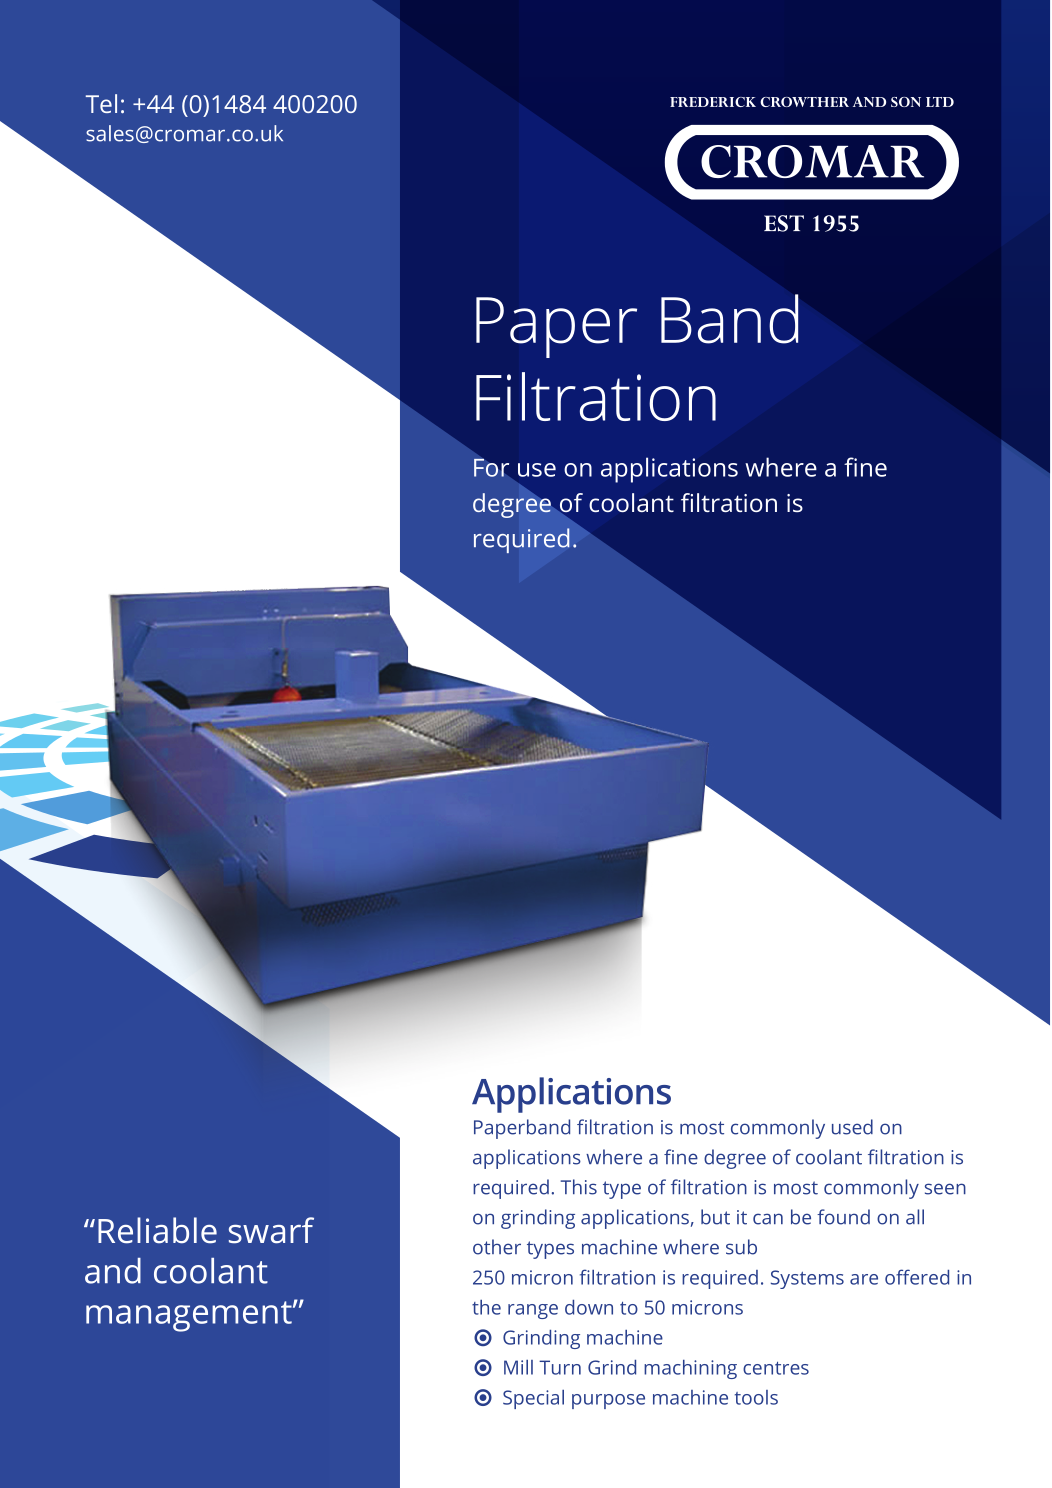 The width and height of the page is (1052, 1488). What do you see at coordinates (915, 1217) in the page?
I see `all` at bounding box center [915, 1217].
